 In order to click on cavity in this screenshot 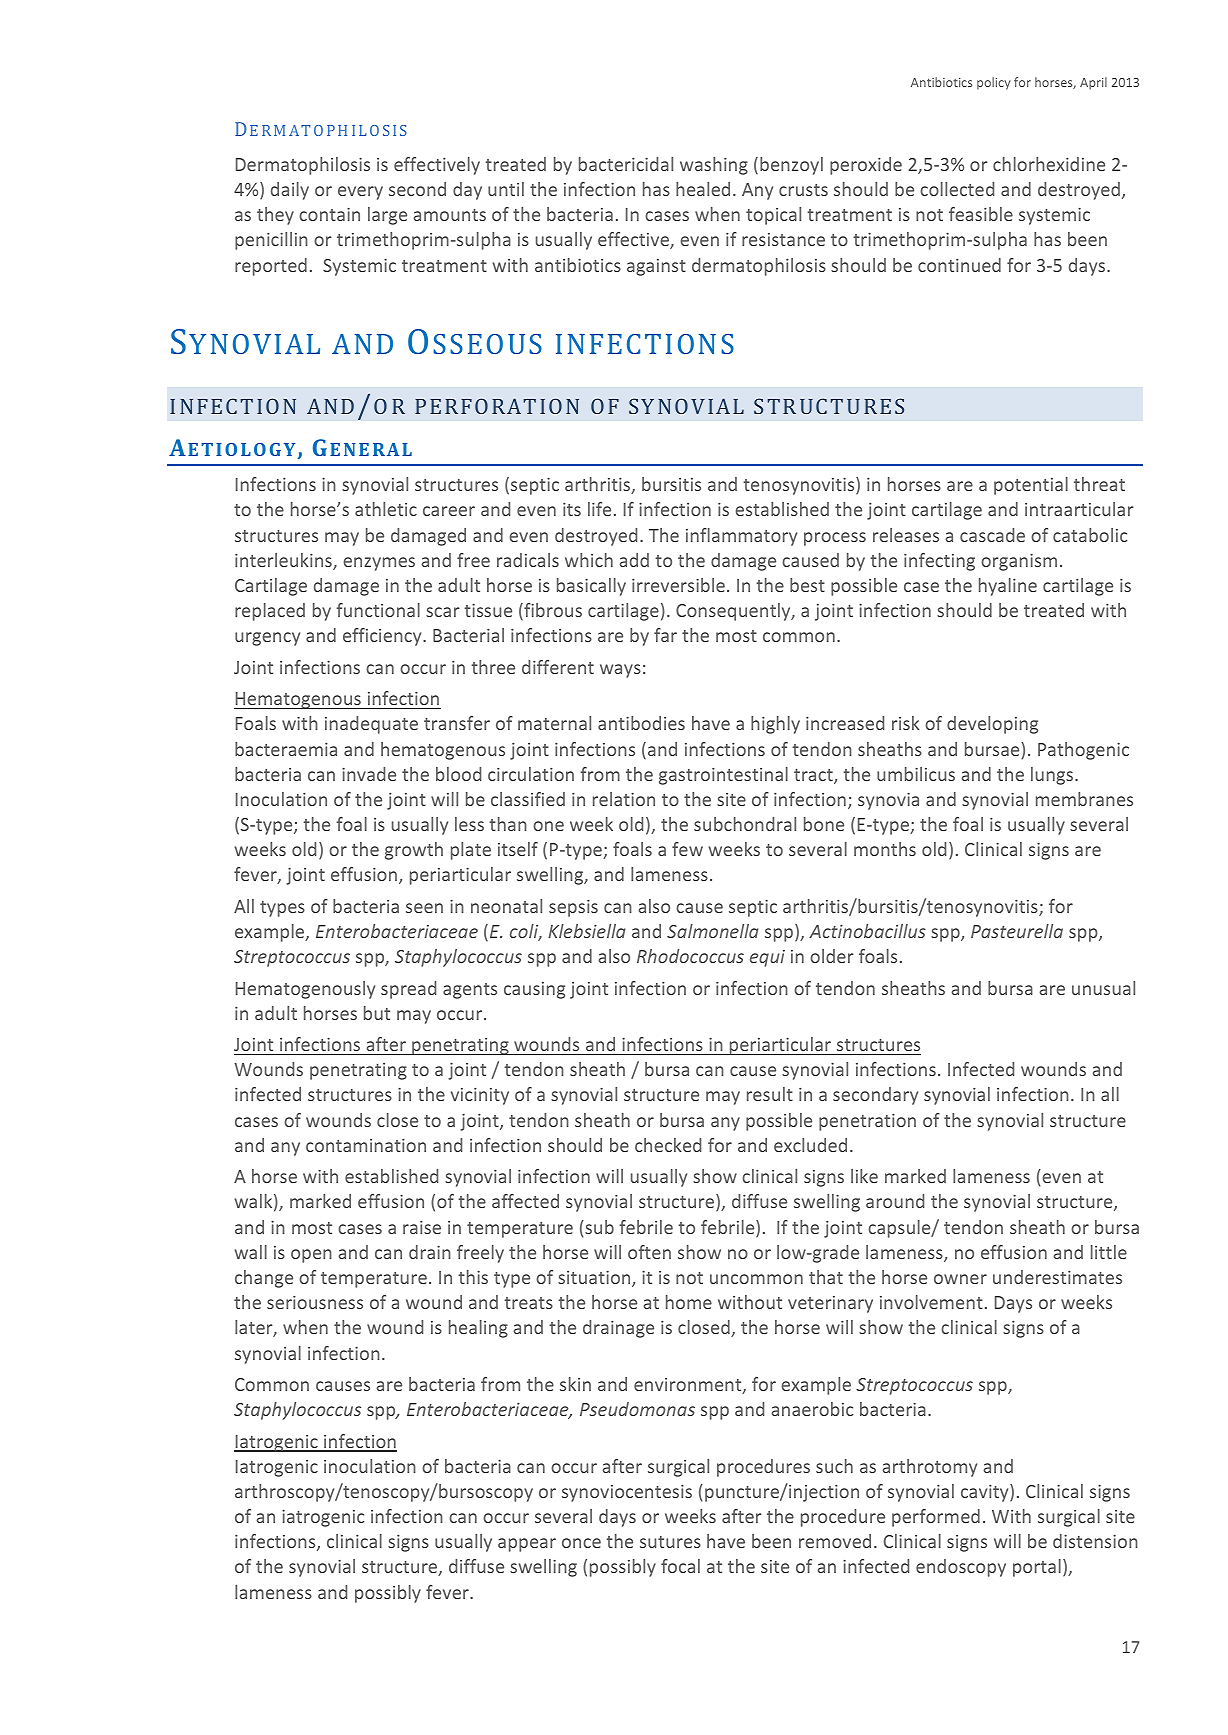, I will do `click(986, 1493)`.
